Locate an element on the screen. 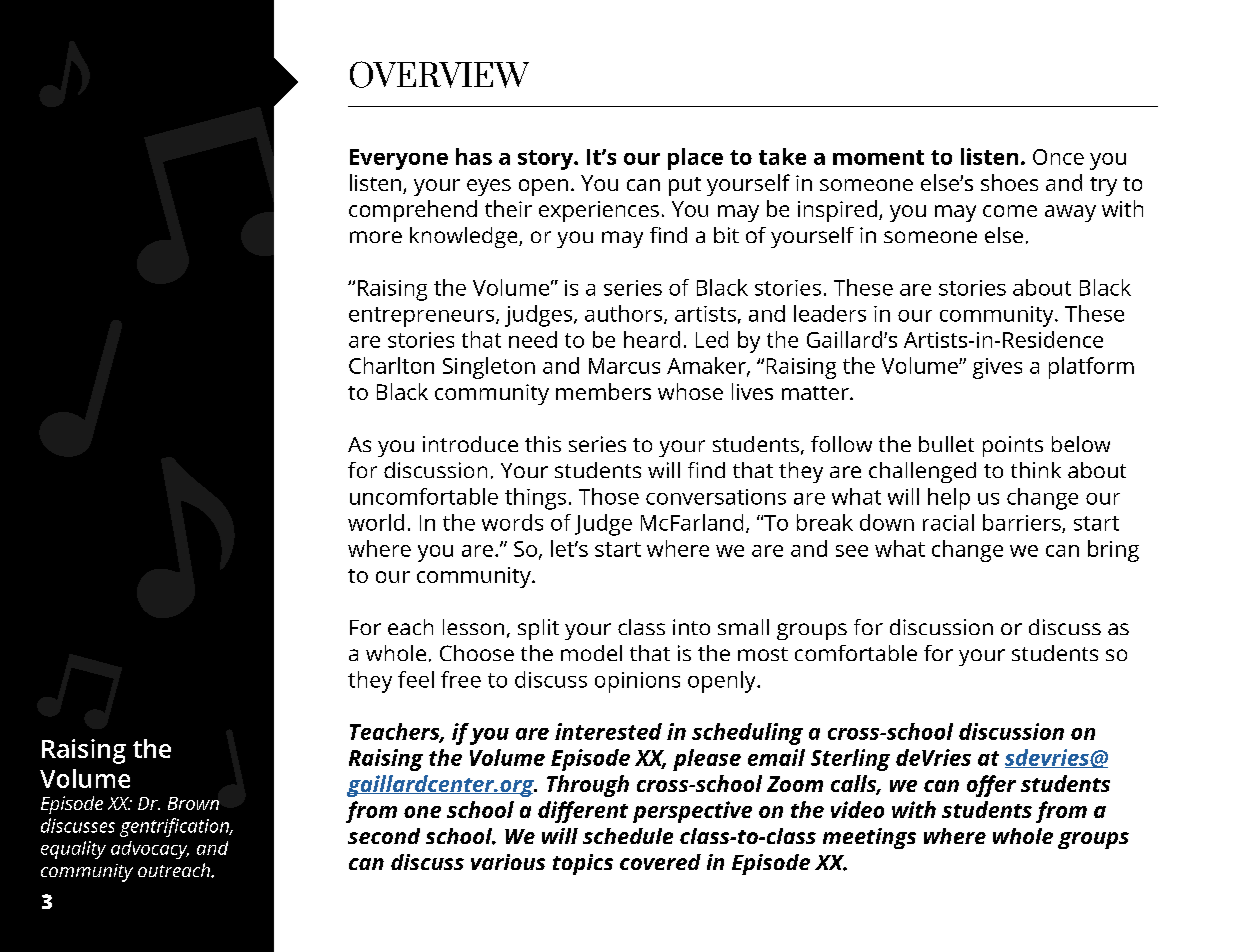 The image size is (1233, 952). OVERVIEW is located at coordinates (439, 74).
